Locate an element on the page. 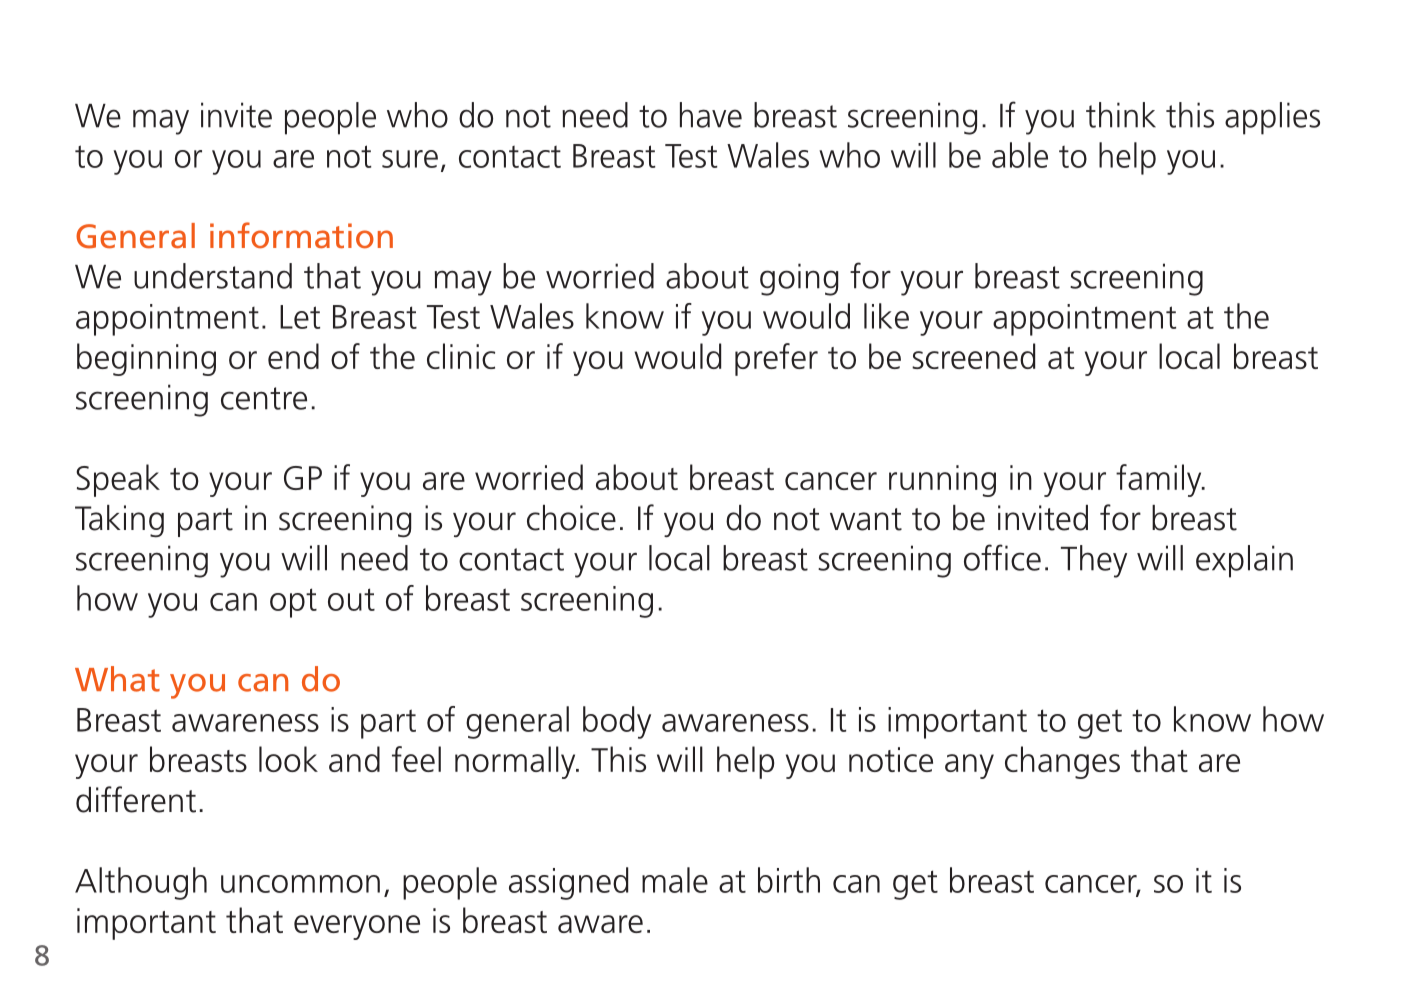  uncommon is located at coordinates (300, 884).
